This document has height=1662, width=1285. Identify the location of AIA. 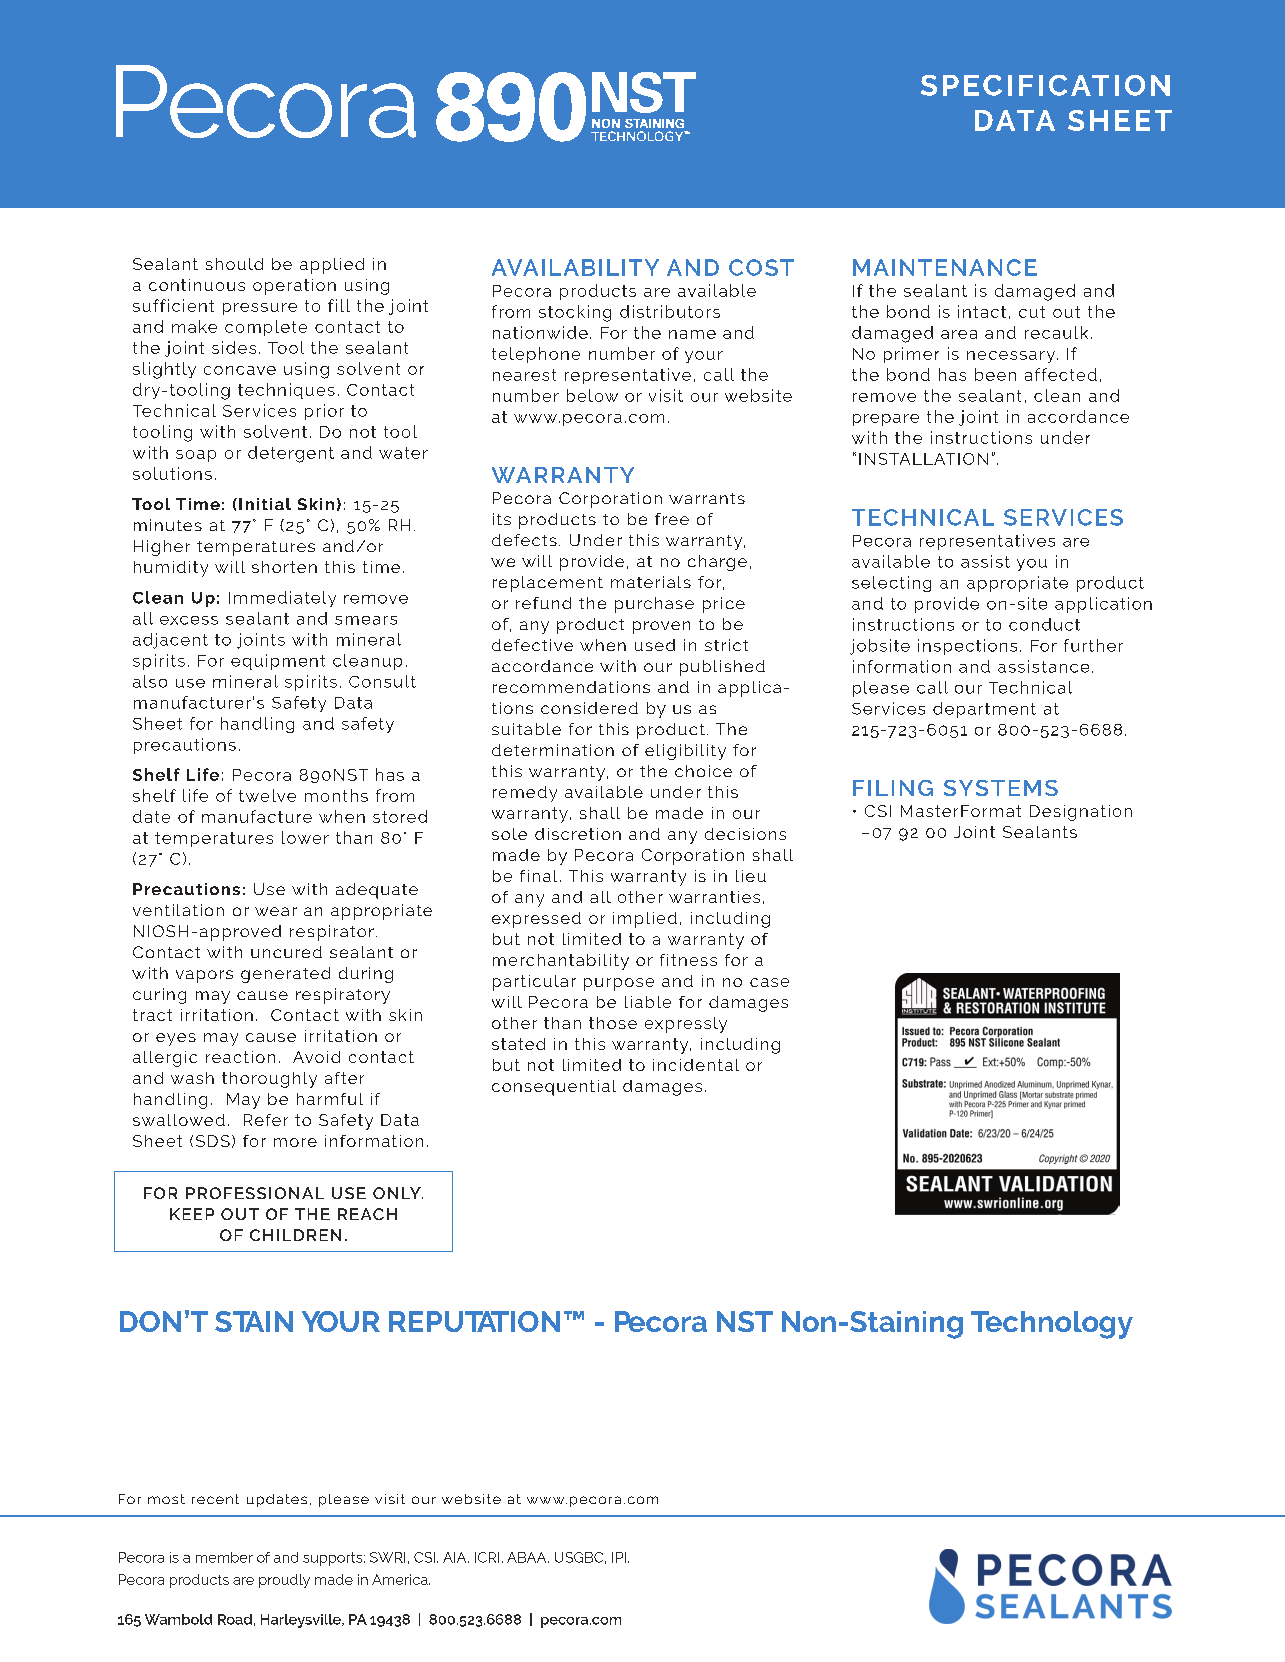
(456, 1557).
